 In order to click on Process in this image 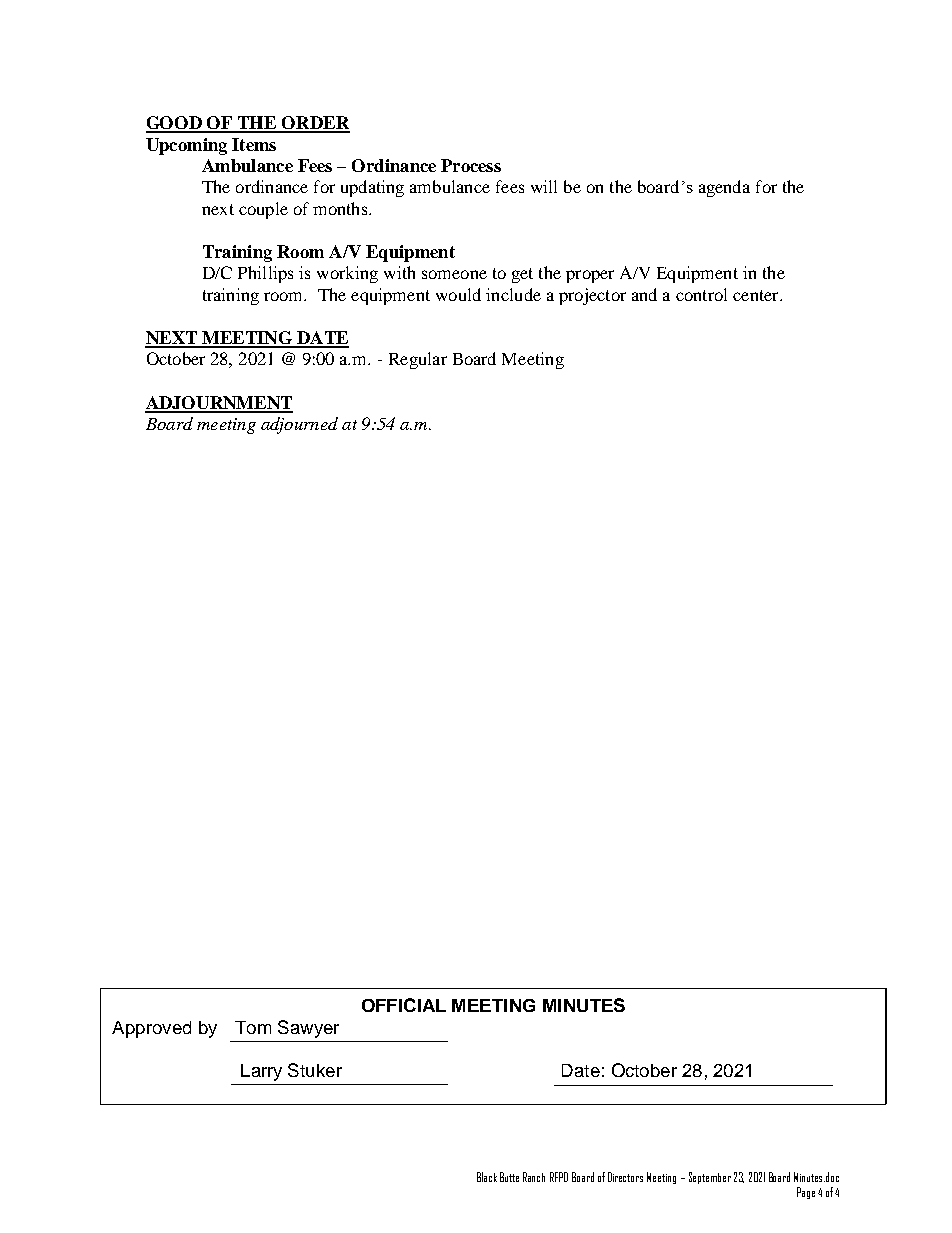, I will do `click(471, 165)`.
